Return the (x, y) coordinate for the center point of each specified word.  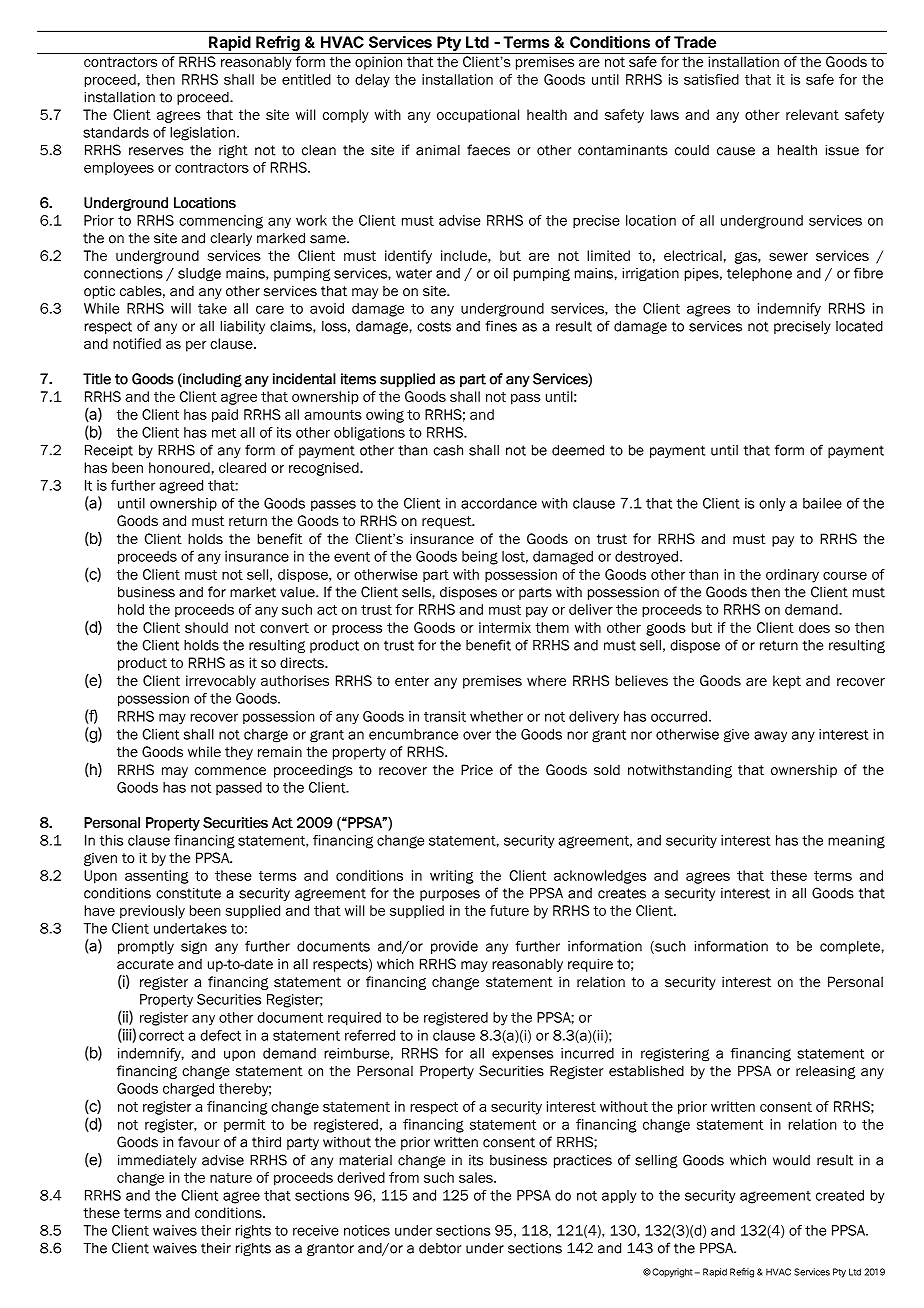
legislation (202, 134)
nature (231, 1178)
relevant (812, 114)
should (206, 627)
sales (477, 1177)
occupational (478, 116)
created (840, 1195)
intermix (505, 627)
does (814, 627)
